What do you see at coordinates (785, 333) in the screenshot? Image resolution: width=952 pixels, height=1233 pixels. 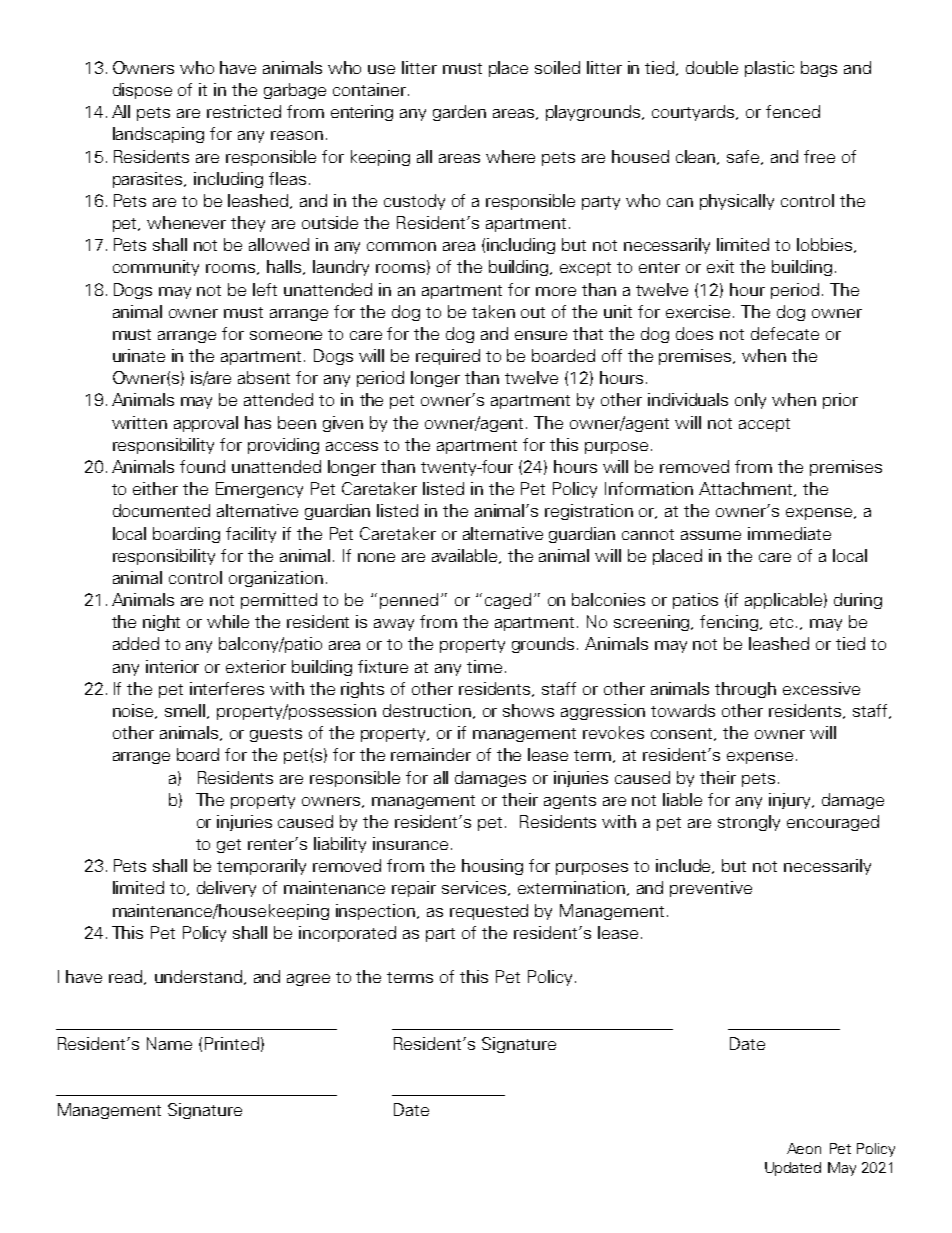 I see `defecate` at bounding box center [785, 333].
